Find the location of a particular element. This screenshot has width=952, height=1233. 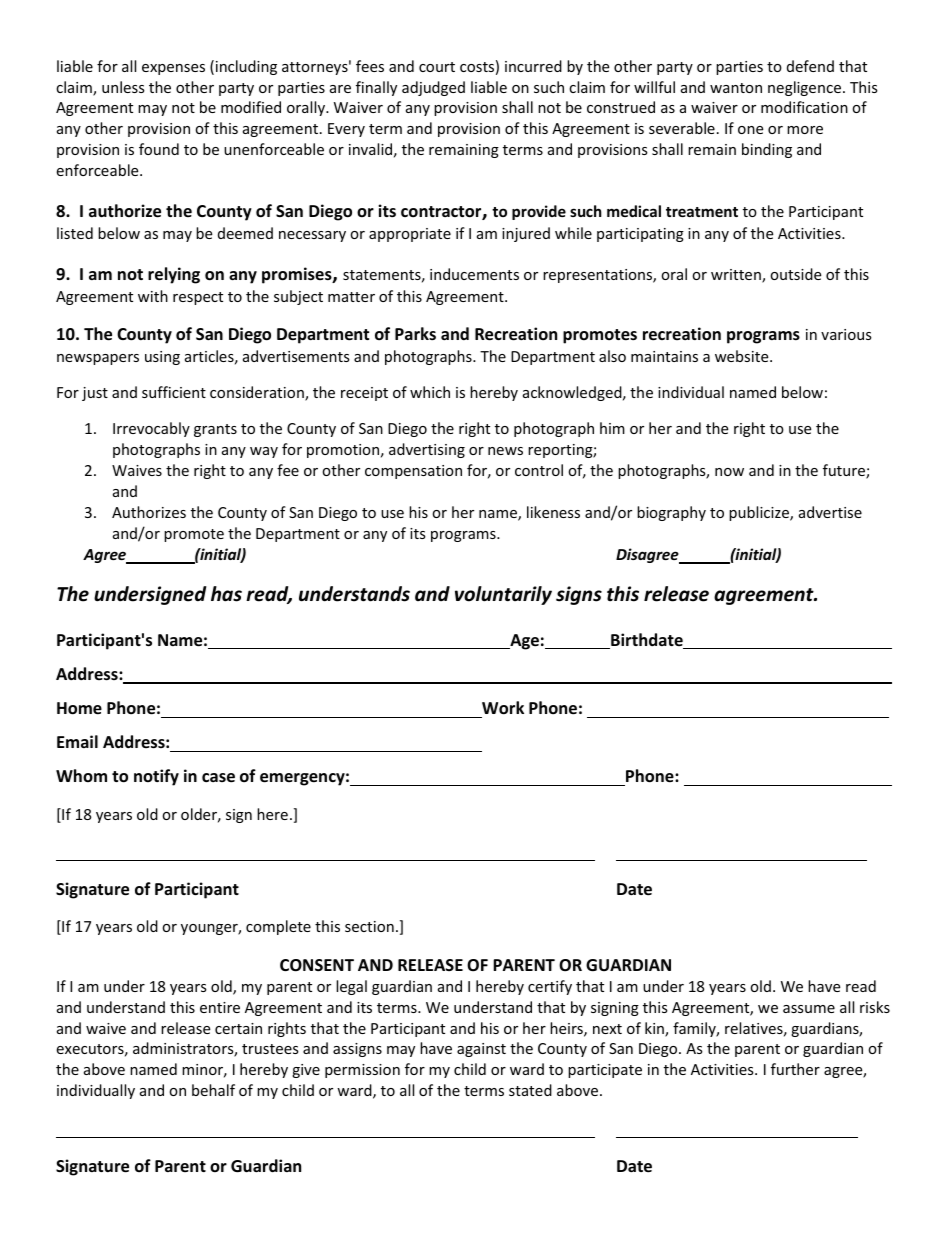

assume is located at coordinates (809, 1009).
